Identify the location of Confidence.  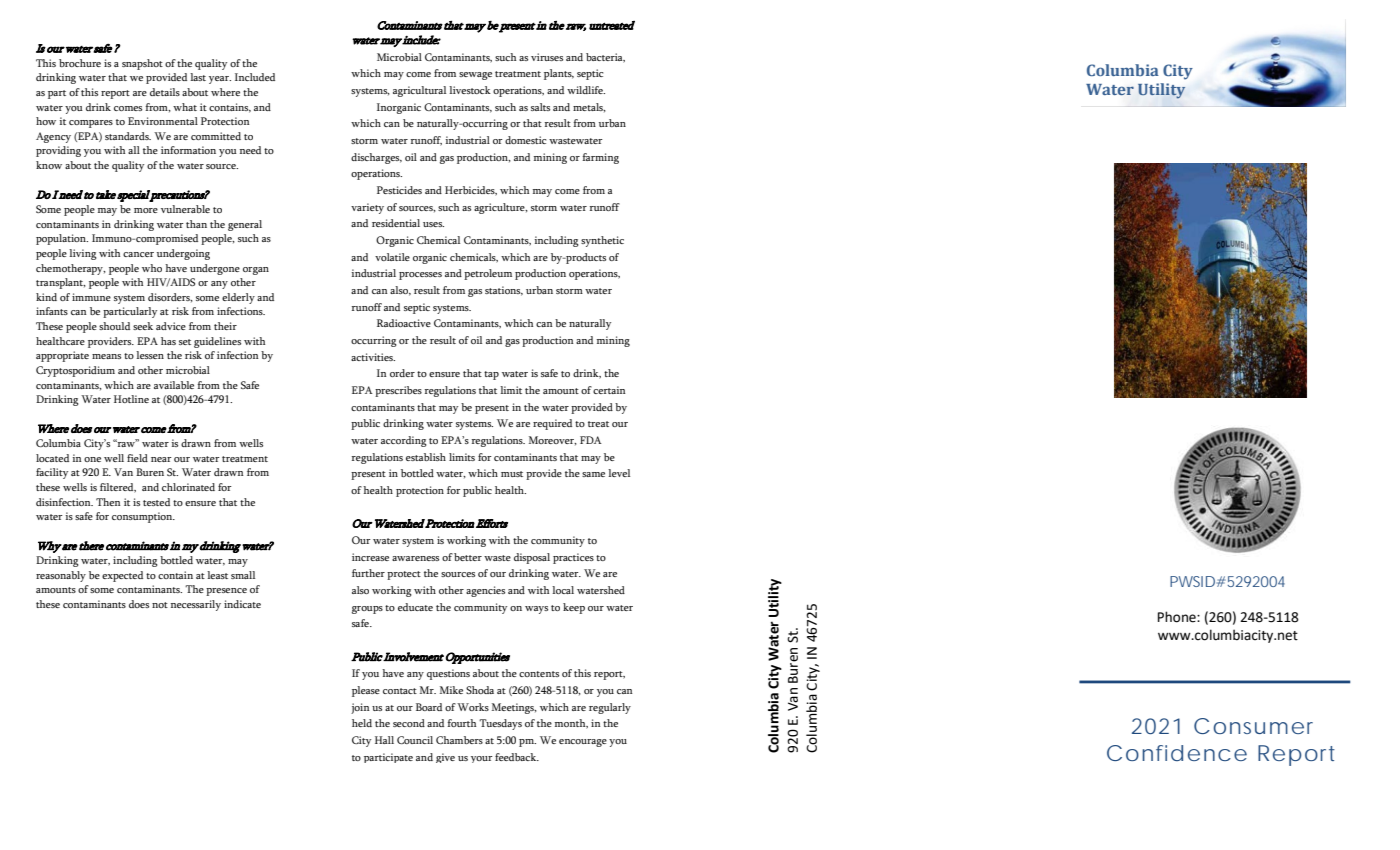
(1177, 753).
